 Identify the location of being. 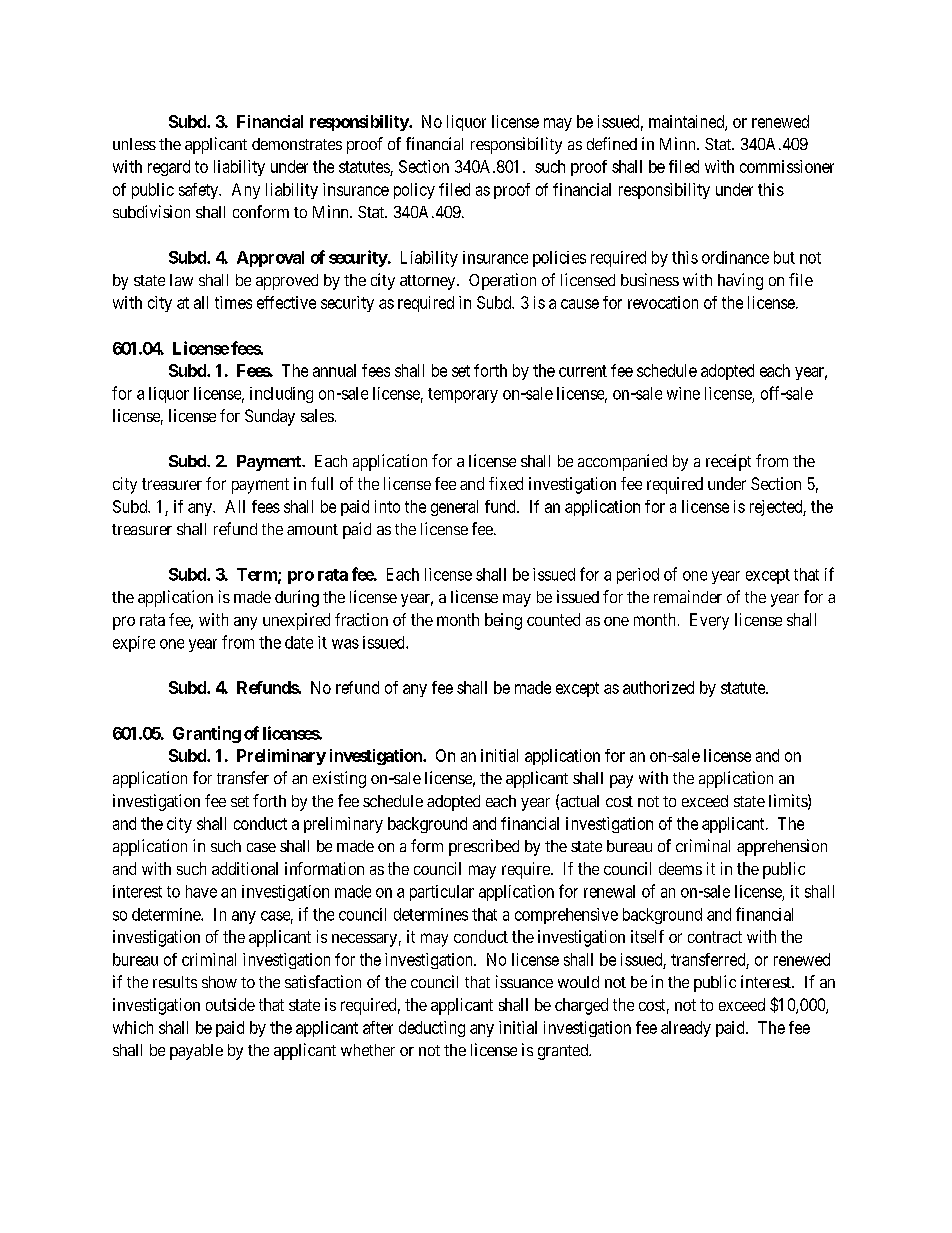
(503, 621).
